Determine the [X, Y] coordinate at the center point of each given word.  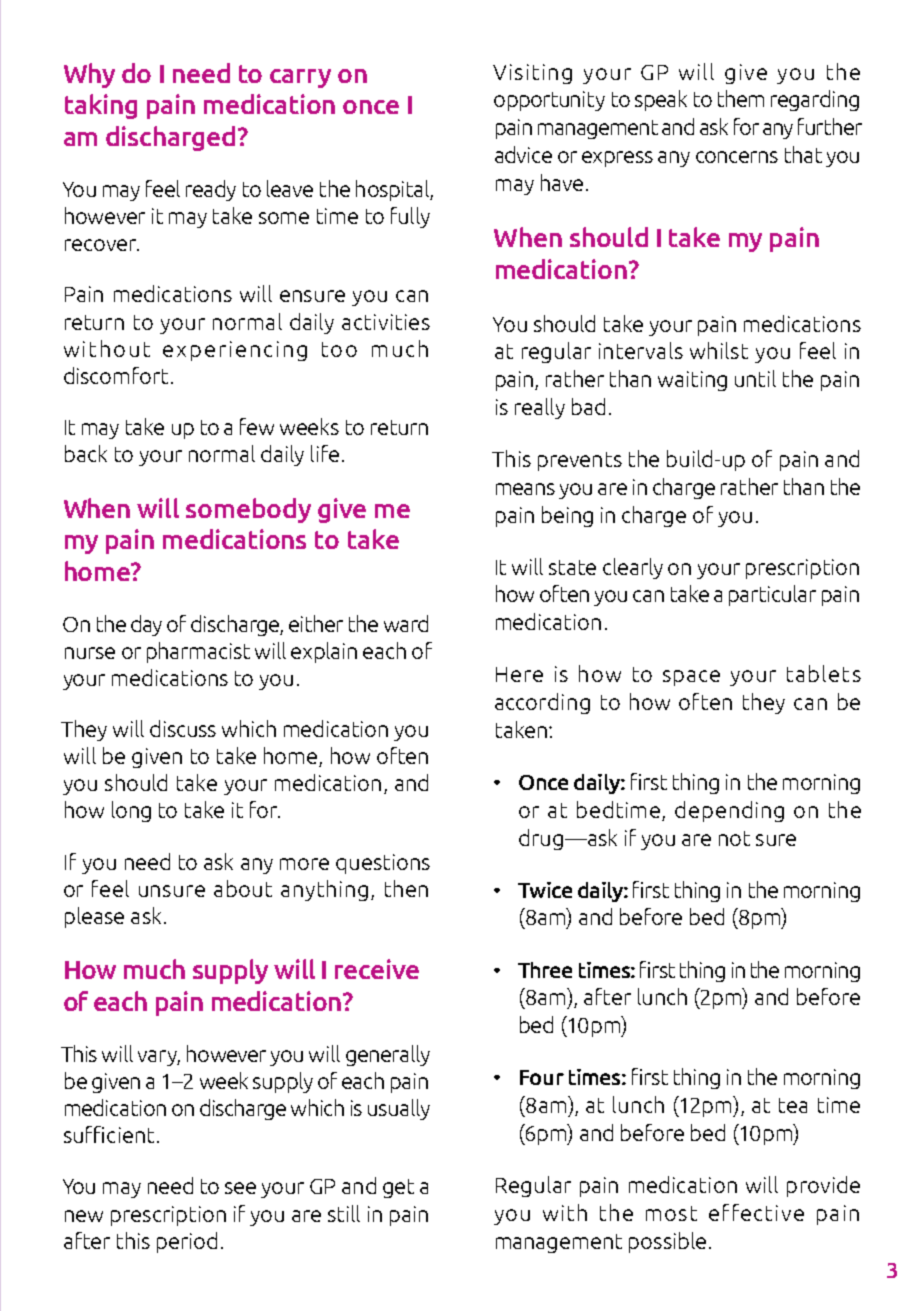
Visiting [532, 74]
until [755, 378]
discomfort [116, 375]
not [734, 838]
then [406, 888]
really [540, 408]
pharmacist [198, 652]
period [187, 1242]
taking [101, 106]
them [741, 98]
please [94, 917]
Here [519, 674]
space [691, 678]
